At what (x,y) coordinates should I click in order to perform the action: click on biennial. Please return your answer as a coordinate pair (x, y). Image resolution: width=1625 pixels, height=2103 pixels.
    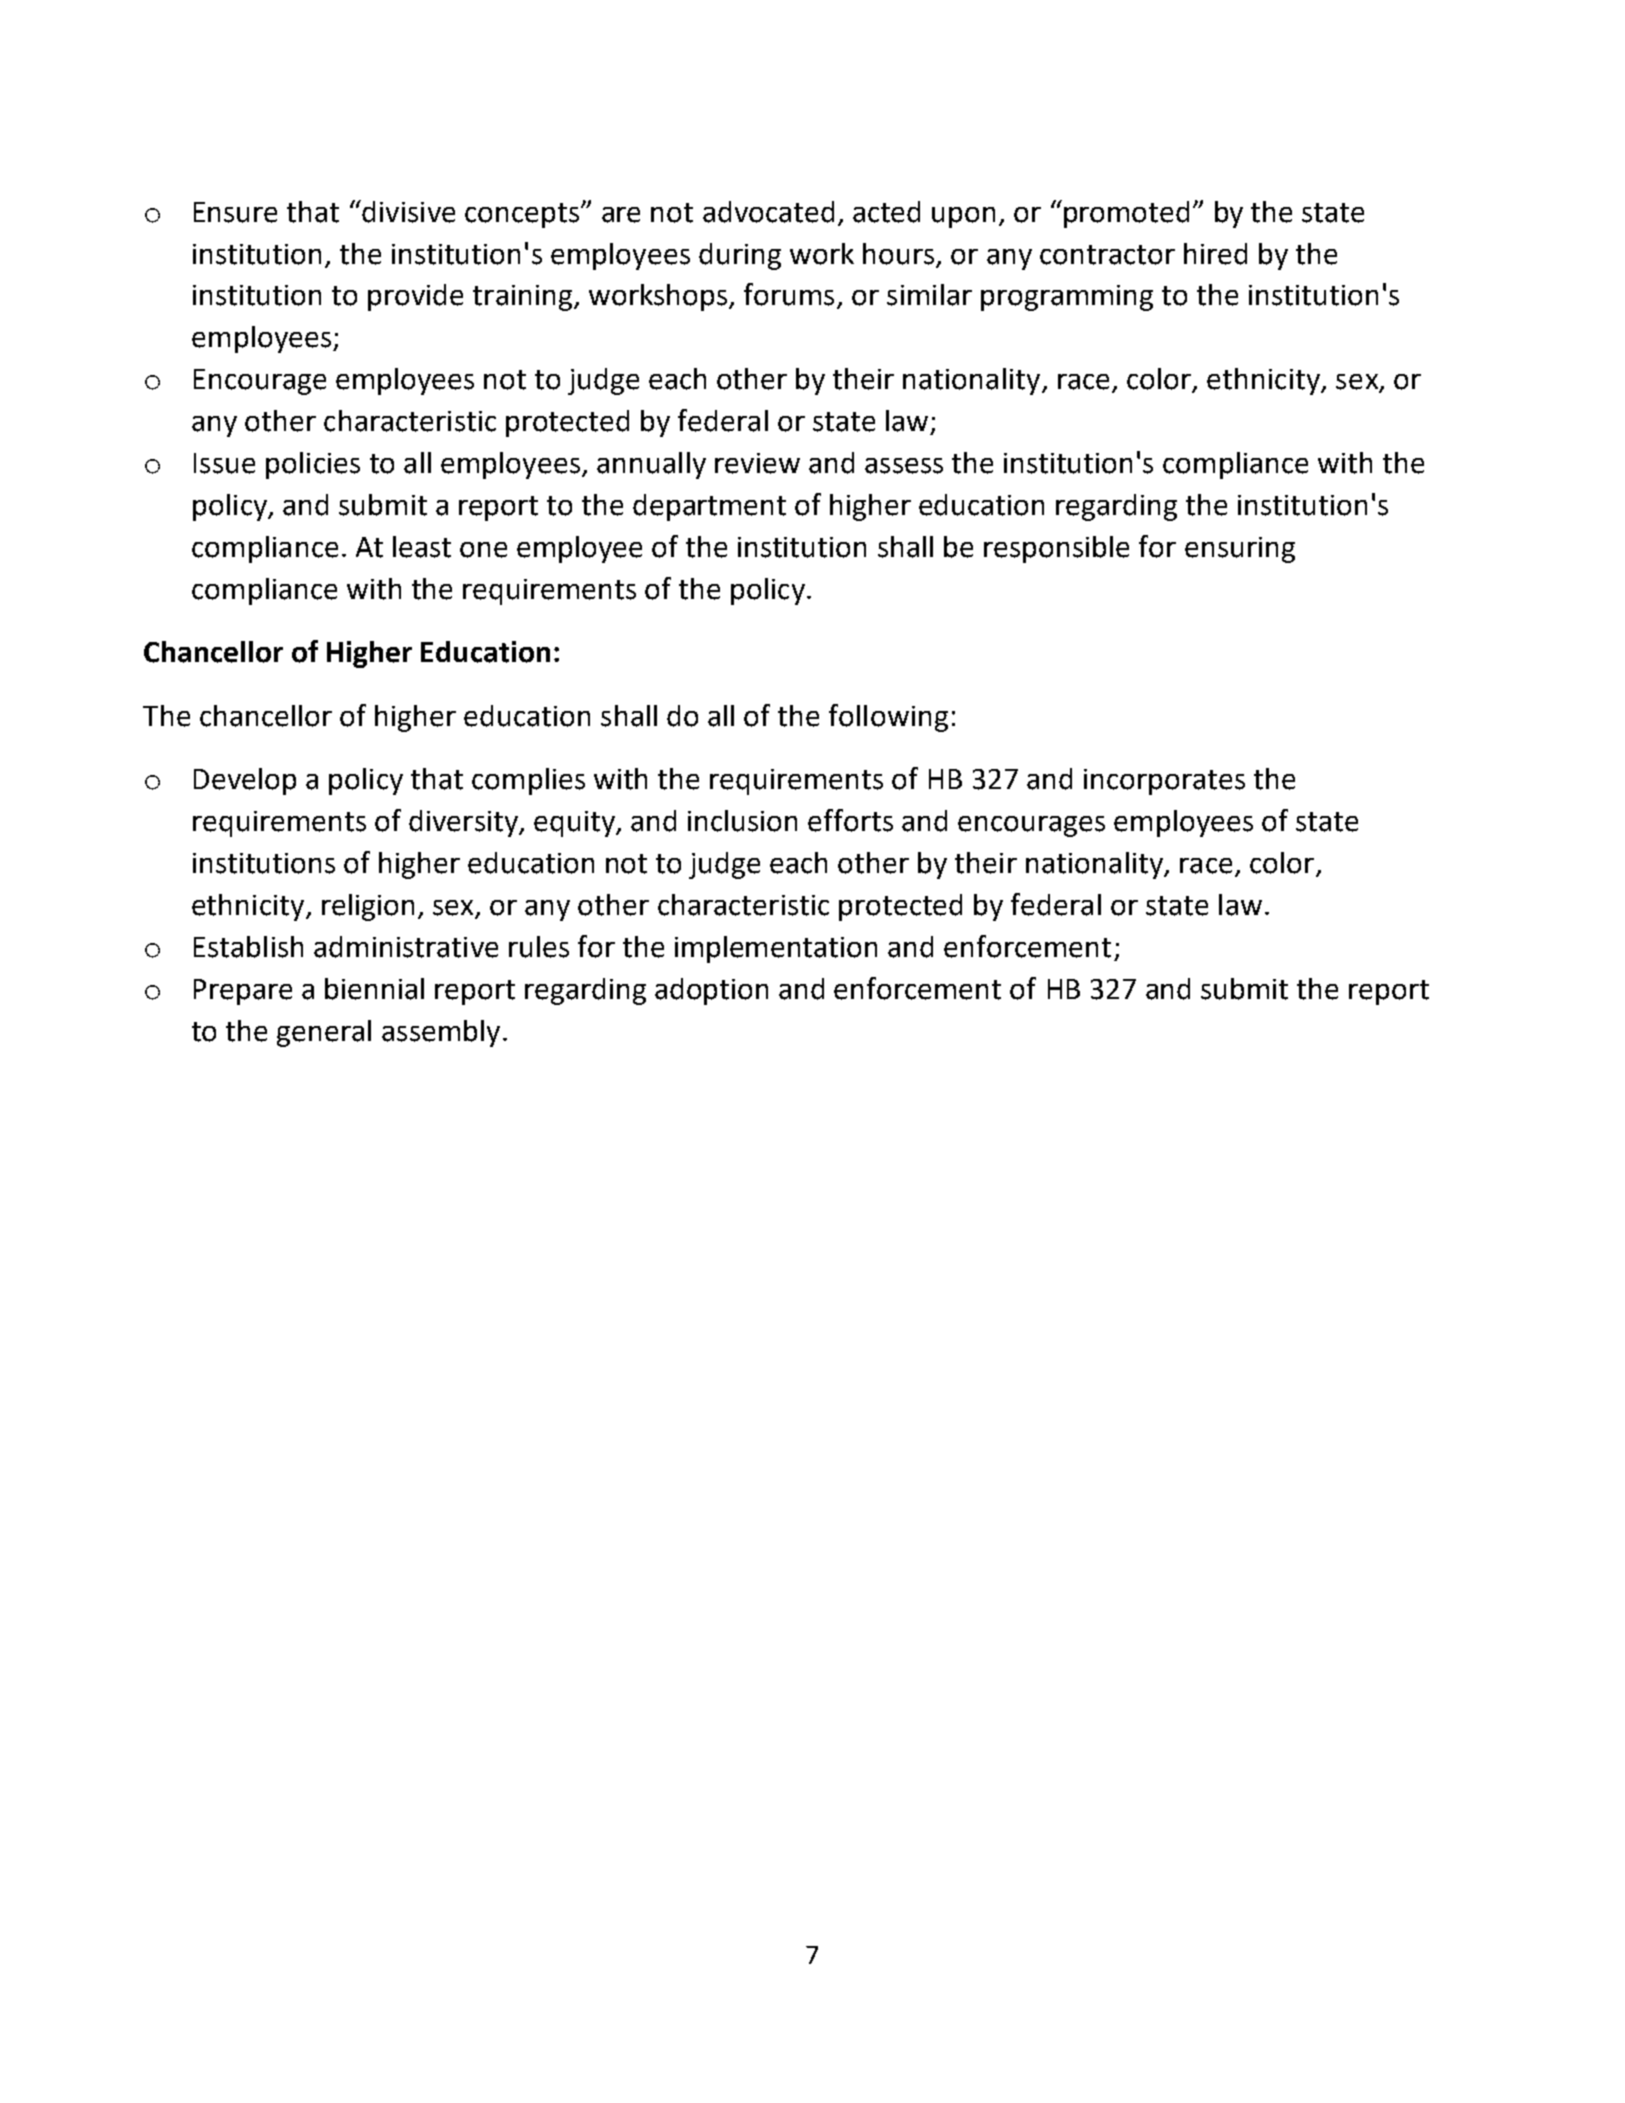
    Looking at the image, I should click on (374, 989).
